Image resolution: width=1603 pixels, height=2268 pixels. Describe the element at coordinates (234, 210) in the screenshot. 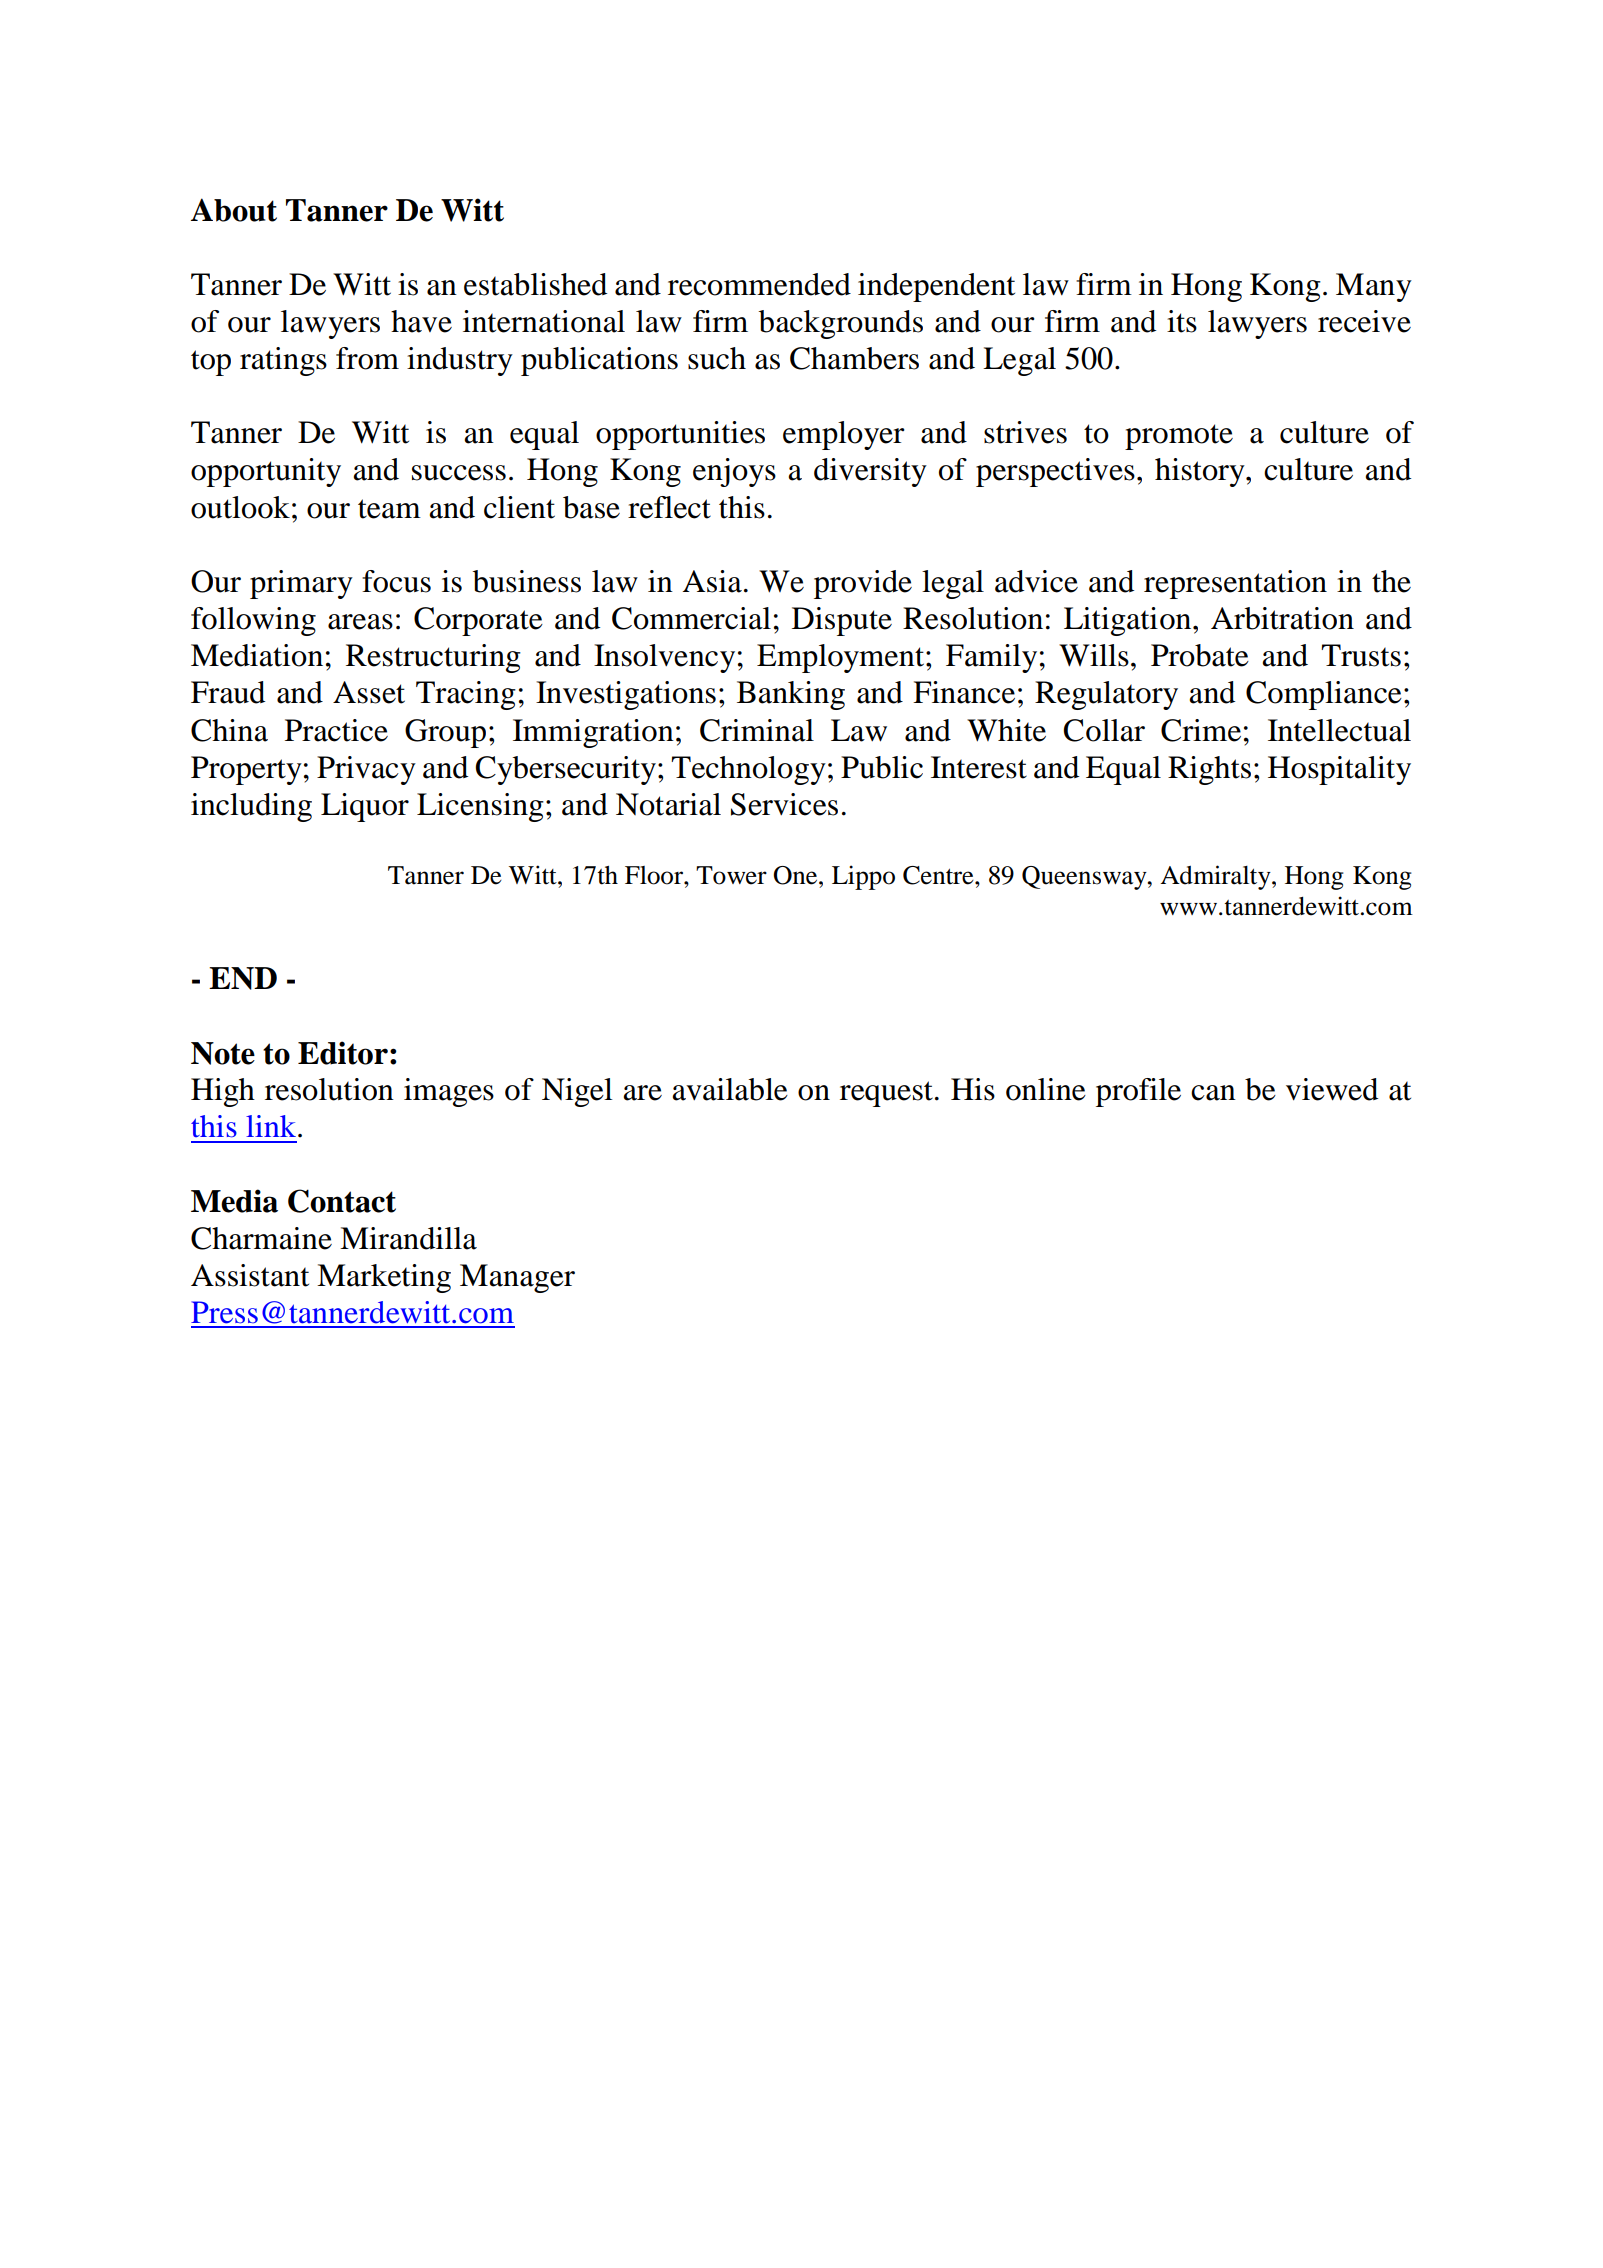

I see `About` at that location.
